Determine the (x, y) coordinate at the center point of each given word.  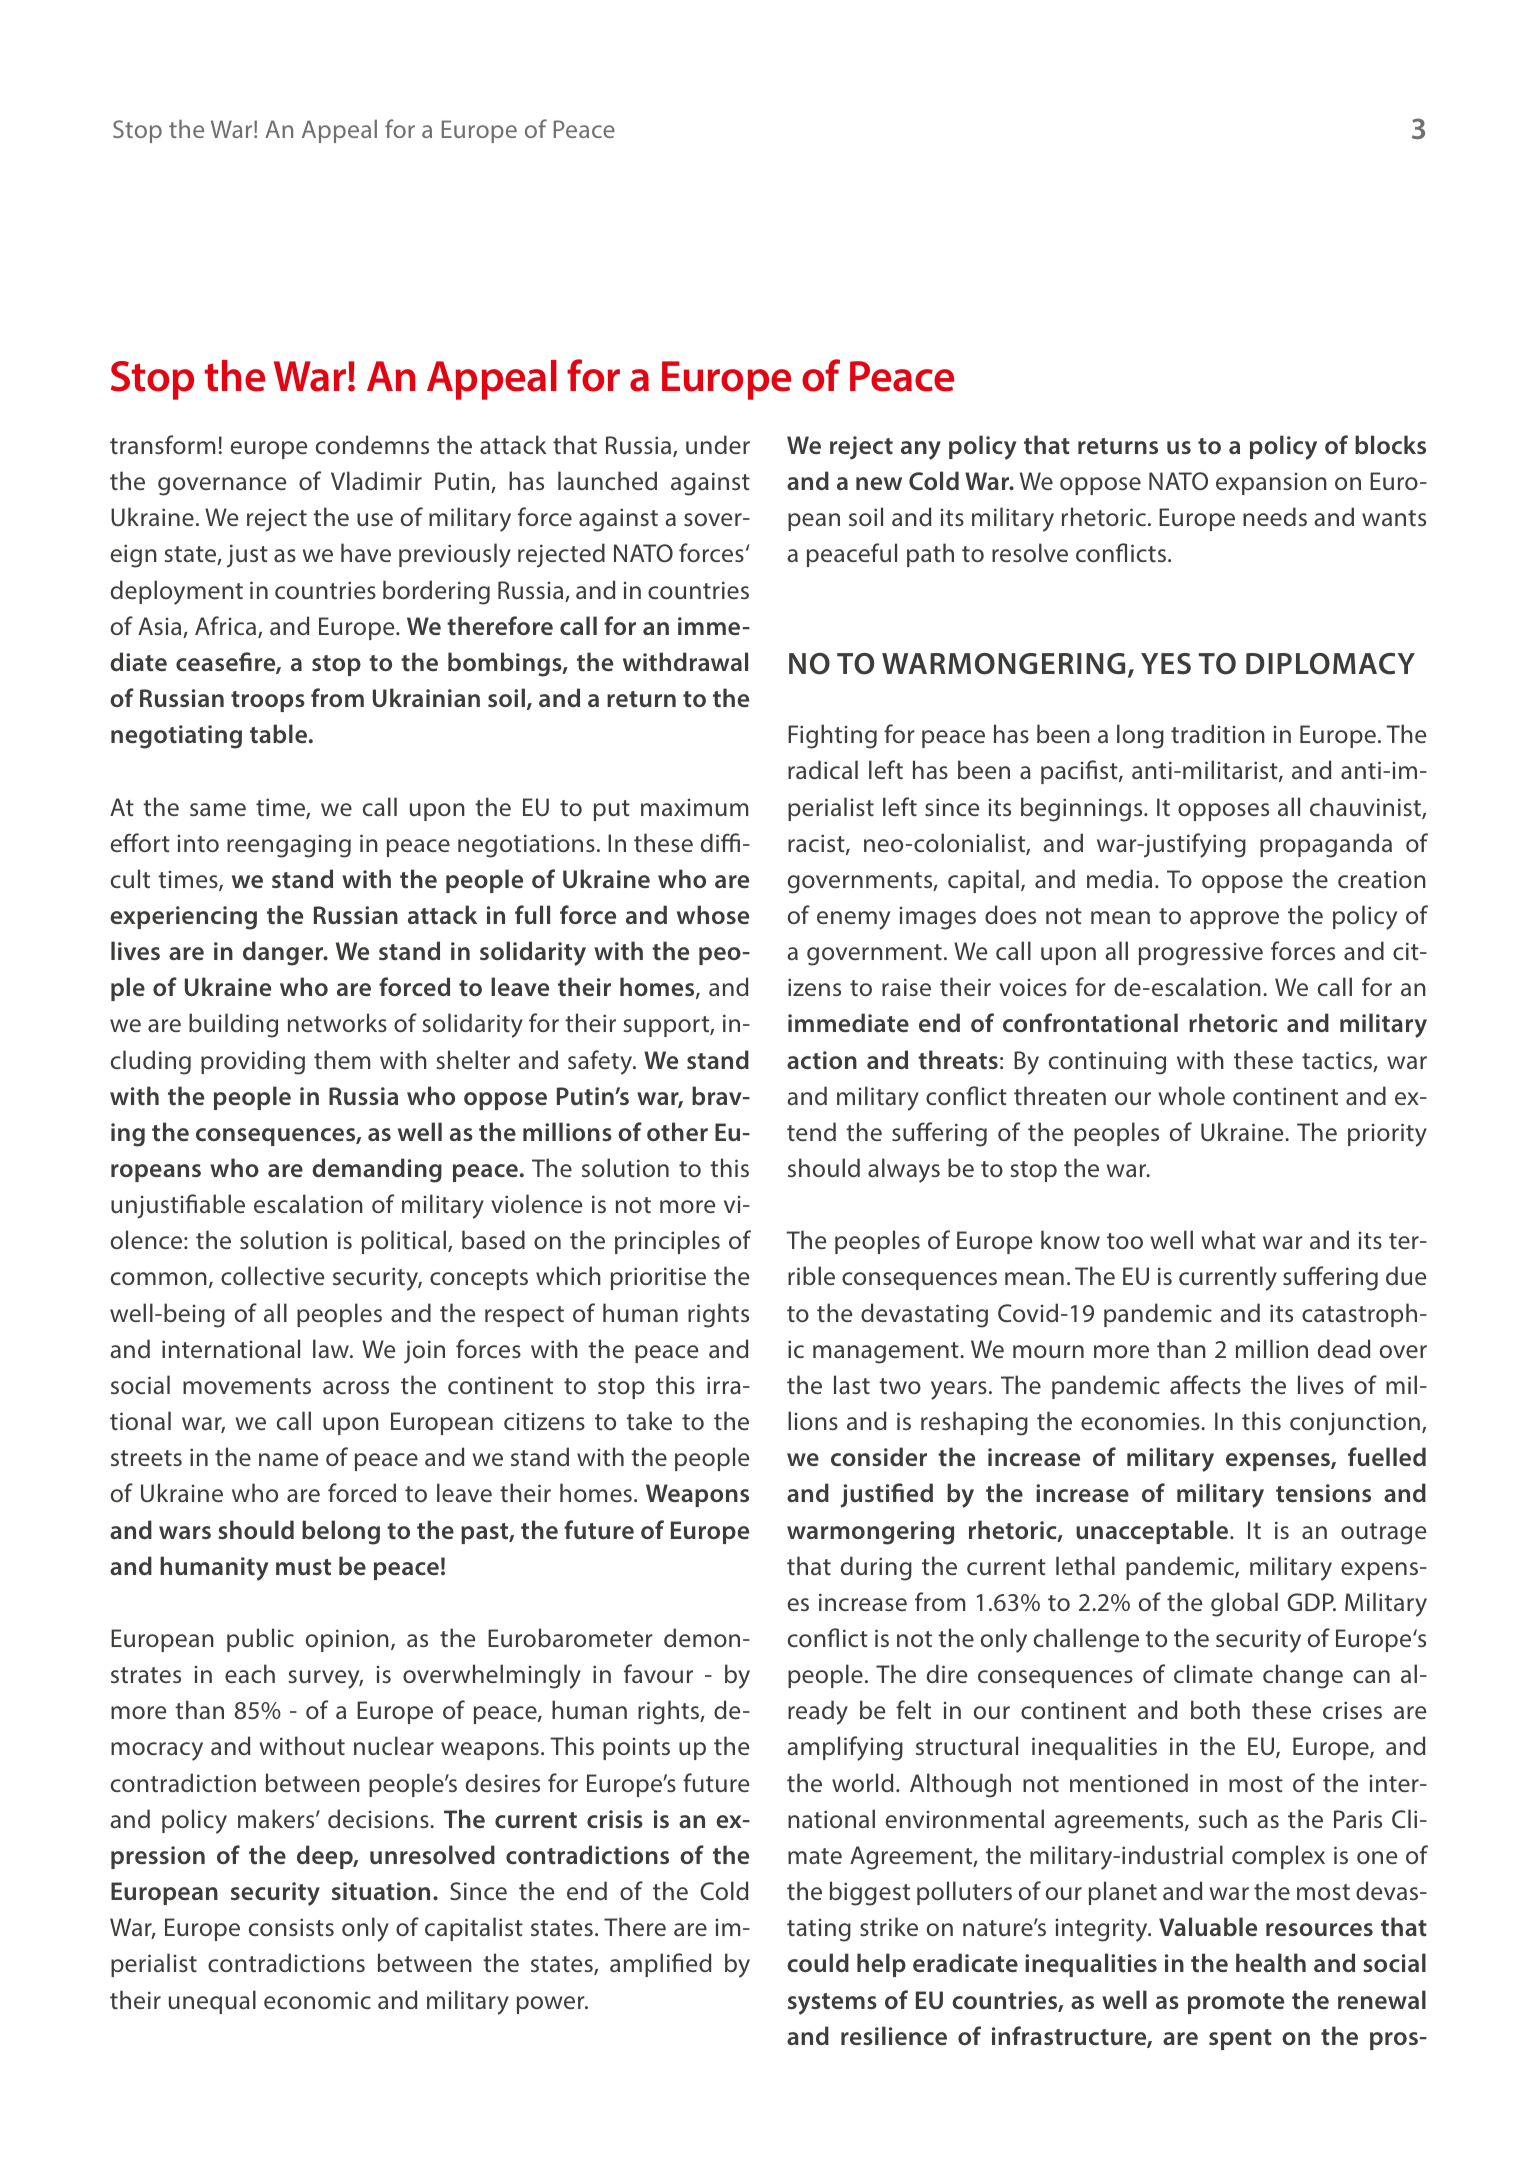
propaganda (1326, 845)
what (1229, 1239)
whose (713, 914)
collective (272, 1275)
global (1244, 1604)
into (198, 843)
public (260, 1640)
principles (667, 1242)
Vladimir (376, 480)
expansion (1271, 484)
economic (317, 2000)
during (876, 1568)
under (718, 444)
